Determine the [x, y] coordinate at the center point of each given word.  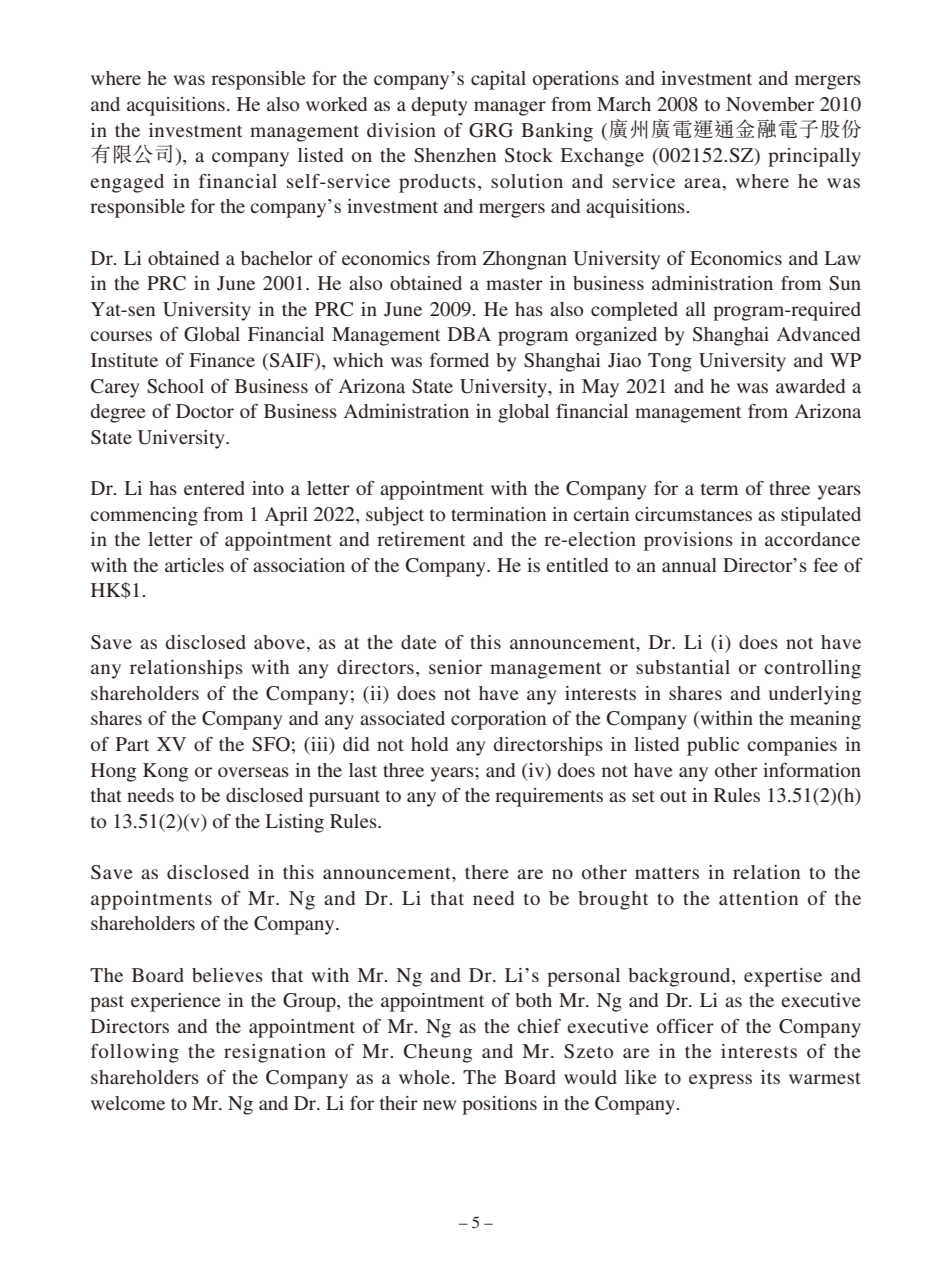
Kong [165, 772]
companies [792, 746]
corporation [498, 720]
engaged [127, 183]
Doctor [205, 411]
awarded [810, 386]
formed [459, 360]
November [770, 104]
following [135, 1053]
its [770, 1077]
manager [510, 108]
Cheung [438, 1053]
